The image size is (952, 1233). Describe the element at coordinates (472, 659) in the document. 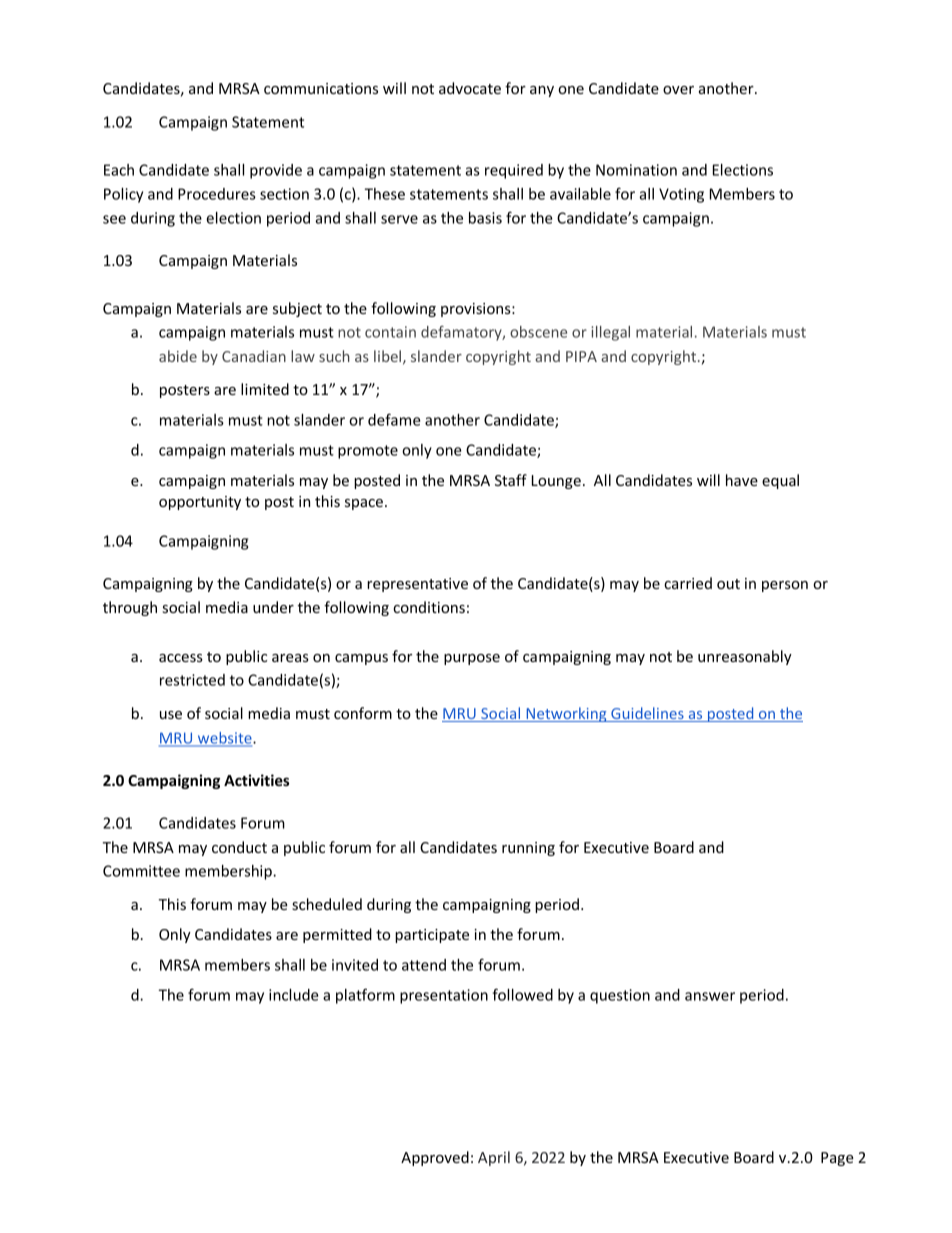

I see `purpose` at that location.
